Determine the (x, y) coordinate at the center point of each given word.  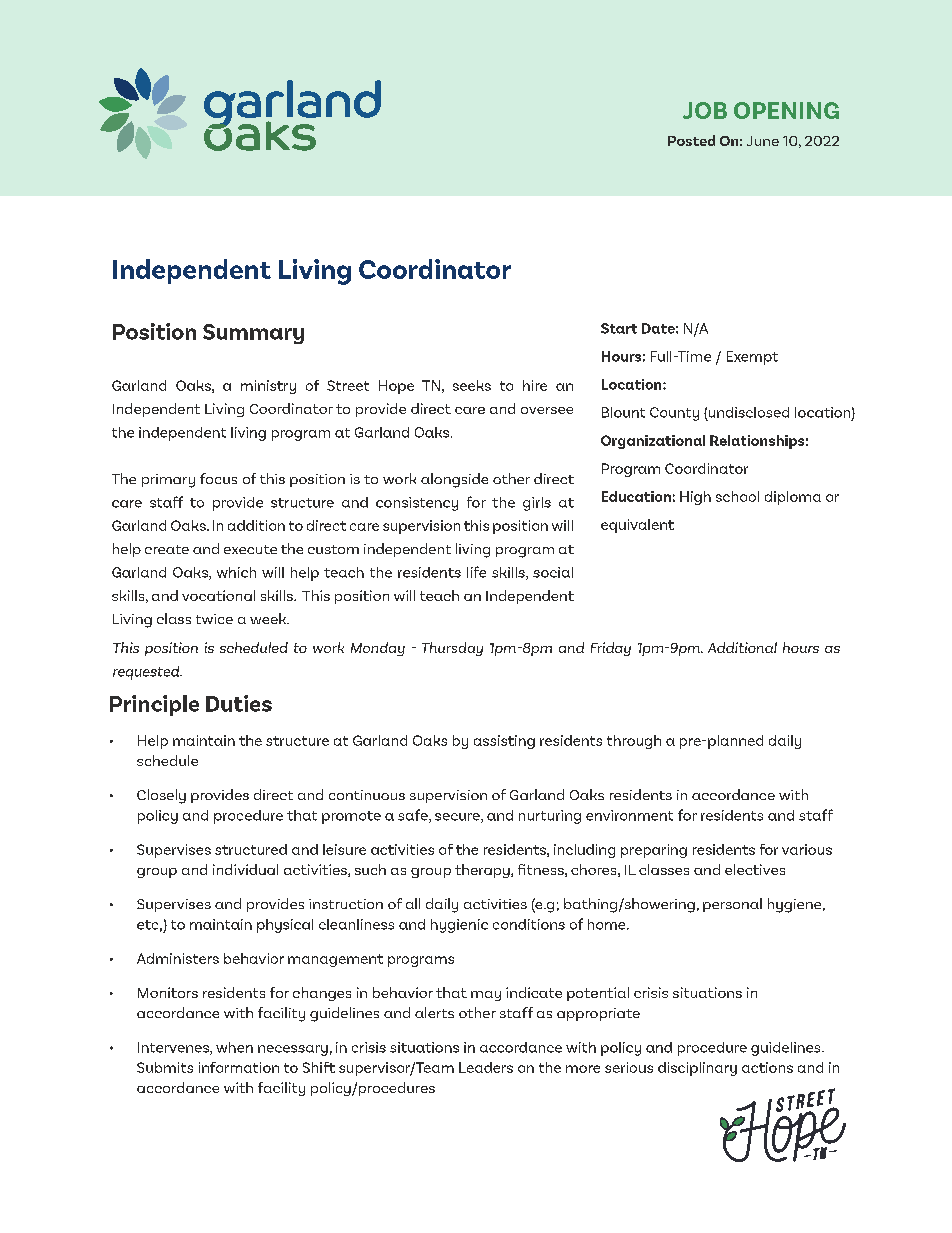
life (476, 572)
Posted (691, 140)
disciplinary (697, 1069)
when (234, 1047)
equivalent (637, 526)
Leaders (486, 1067)
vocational (218, 595)
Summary (253, 334)
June (763, 141)
